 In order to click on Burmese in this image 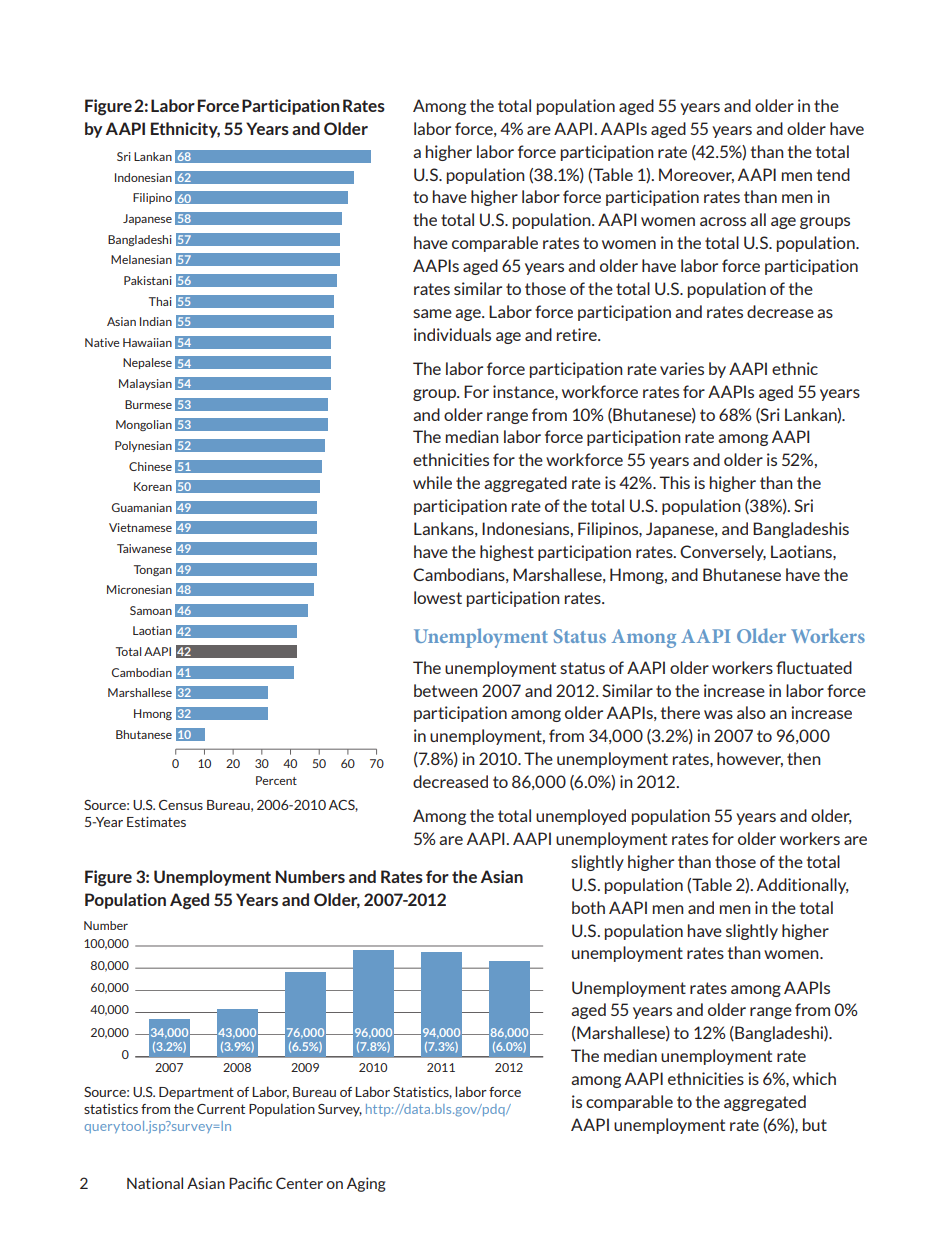, I will do `click(148, 404)`.
